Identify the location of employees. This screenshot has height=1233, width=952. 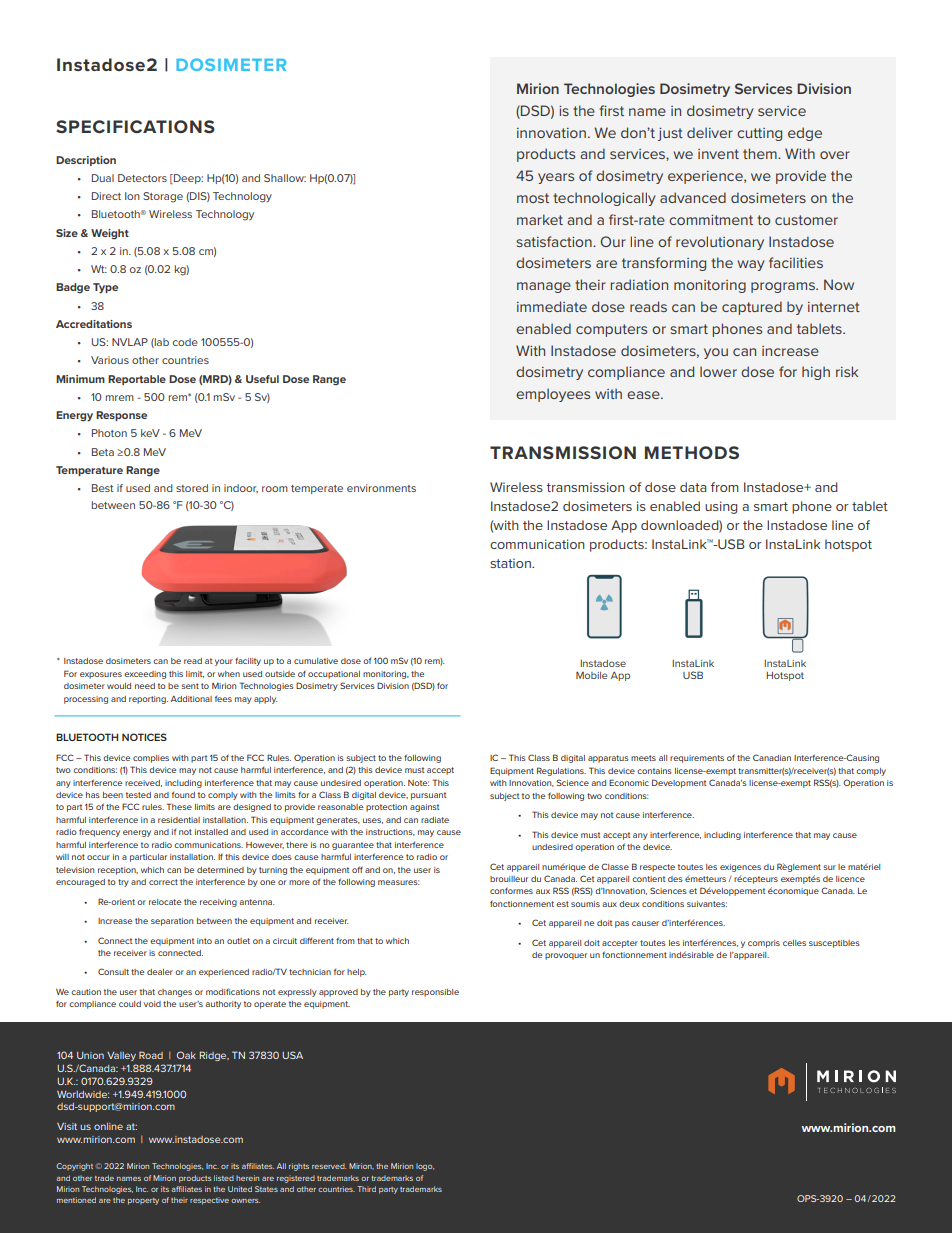
(553, 395).
